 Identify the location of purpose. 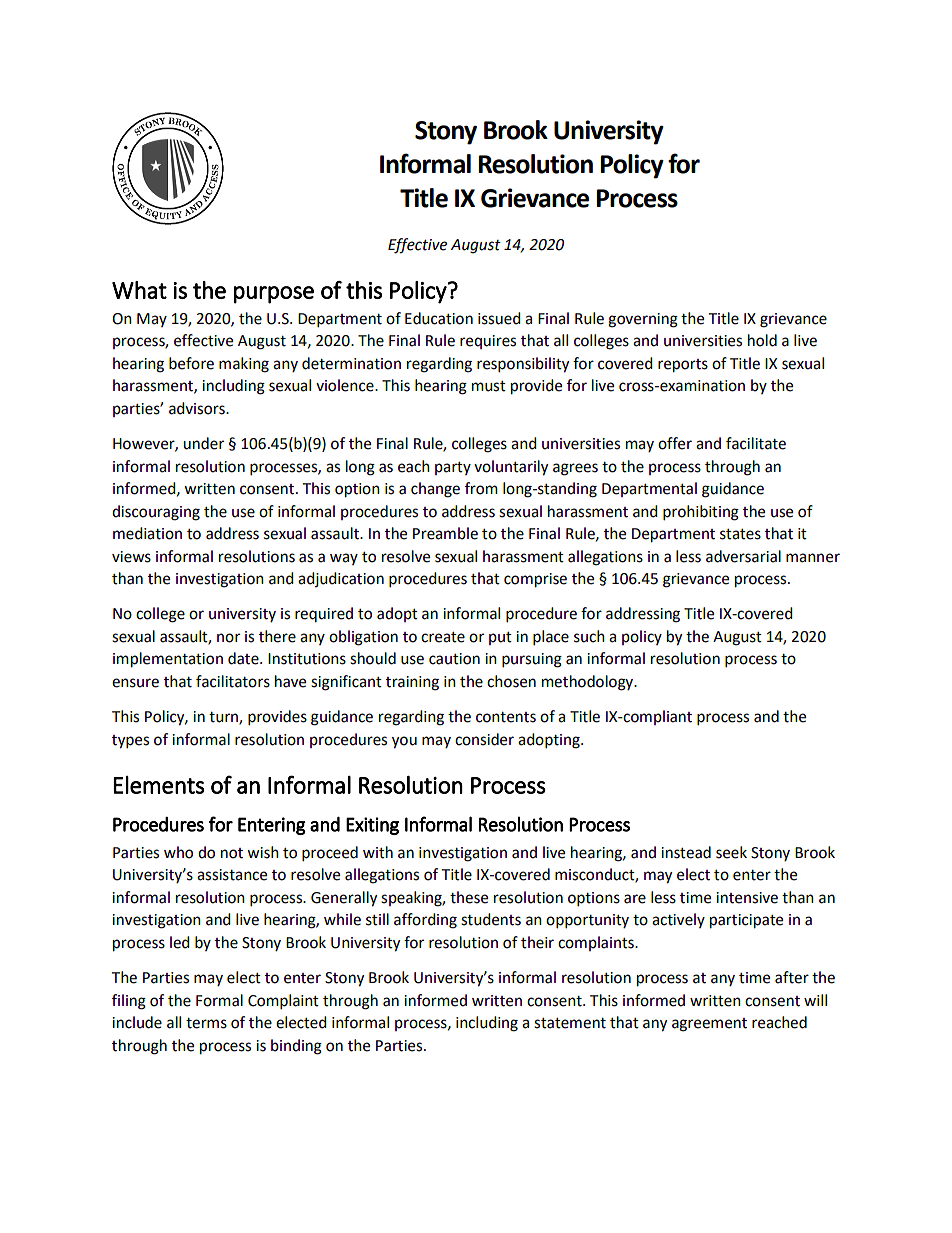
(274, 295).
